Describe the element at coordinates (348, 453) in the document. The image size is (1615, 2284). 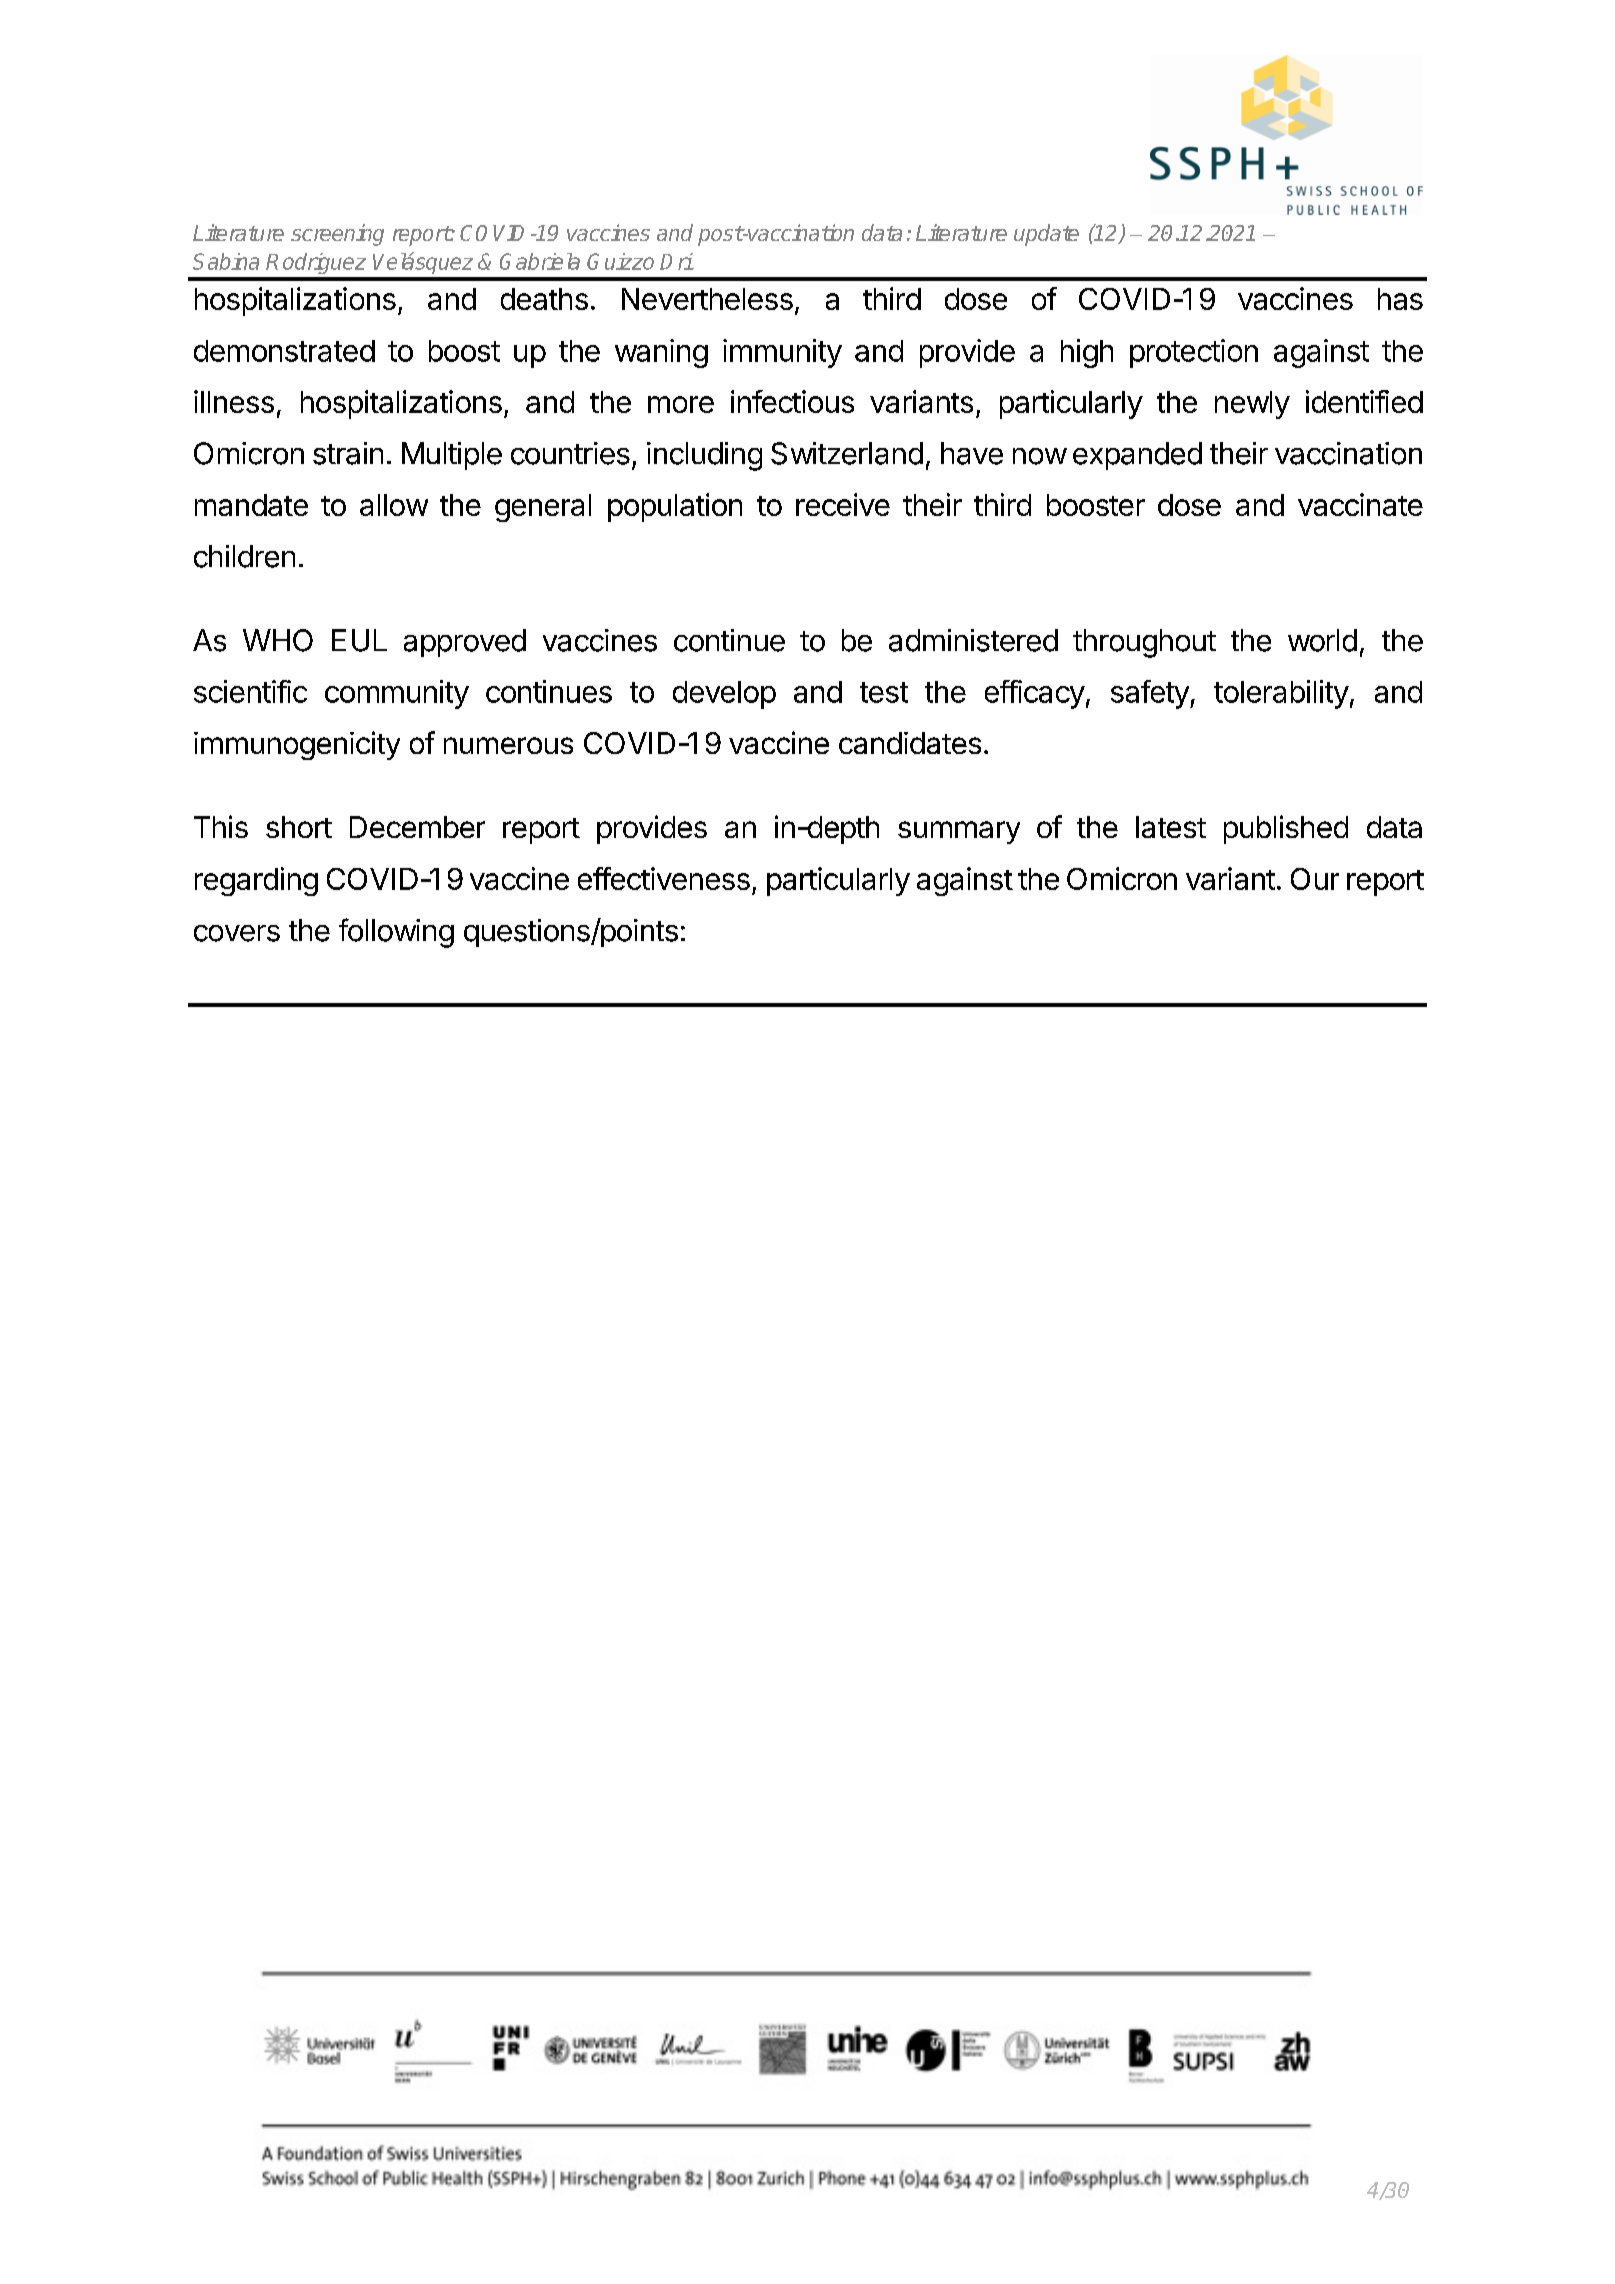
I see `strain` at that location.
